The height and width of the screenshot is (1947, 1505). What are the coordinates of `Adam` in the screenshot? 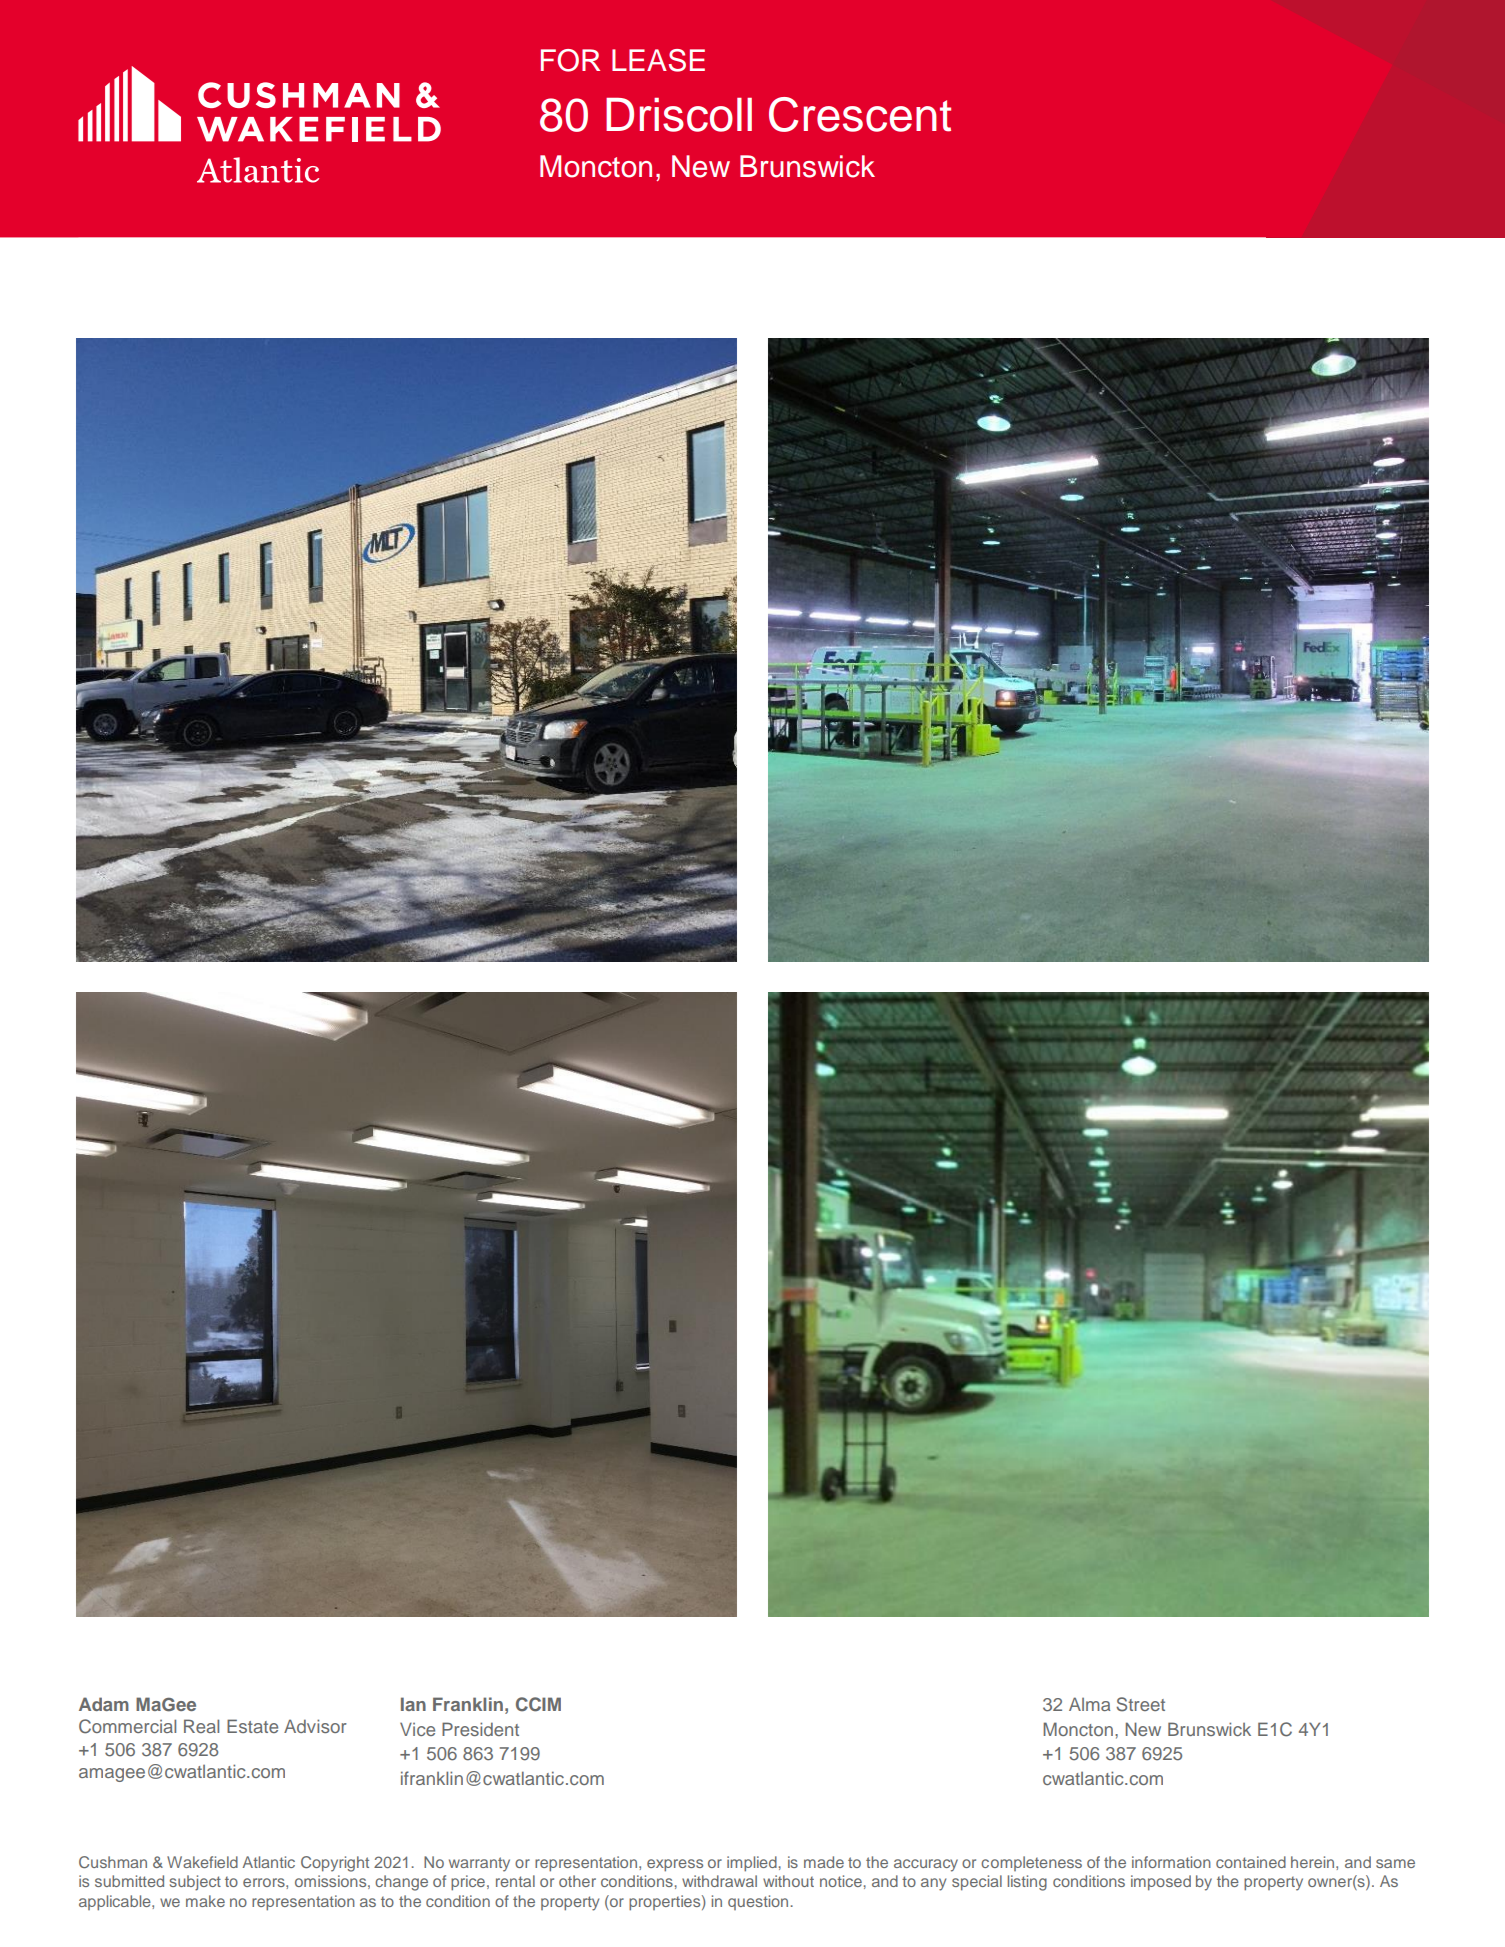 It's located at (104, 1704).
